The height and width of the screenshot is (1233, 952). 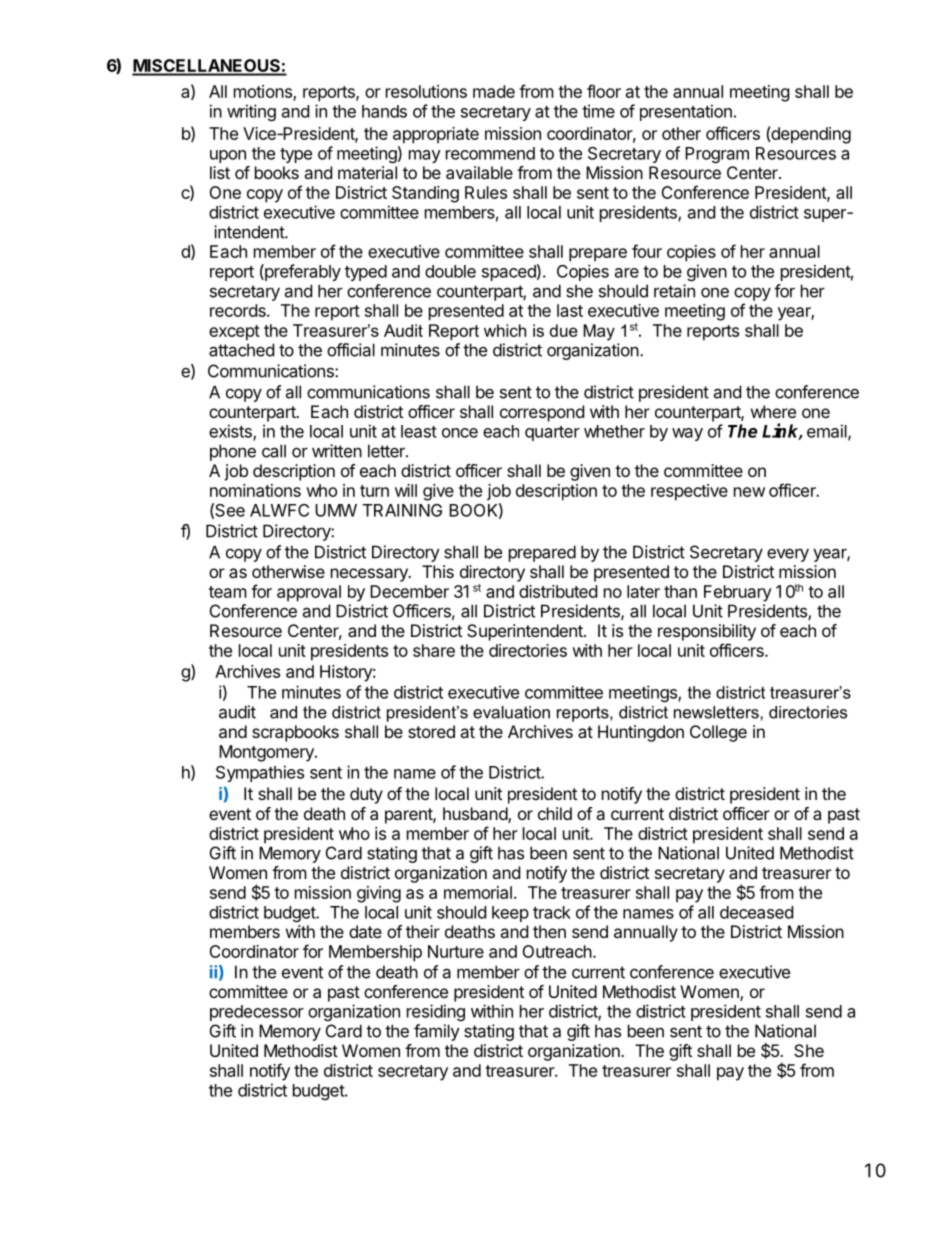 What do you see at coordinates (264, 92) in the screenshot?
I see `motions` at bounding box center [264, 92].
